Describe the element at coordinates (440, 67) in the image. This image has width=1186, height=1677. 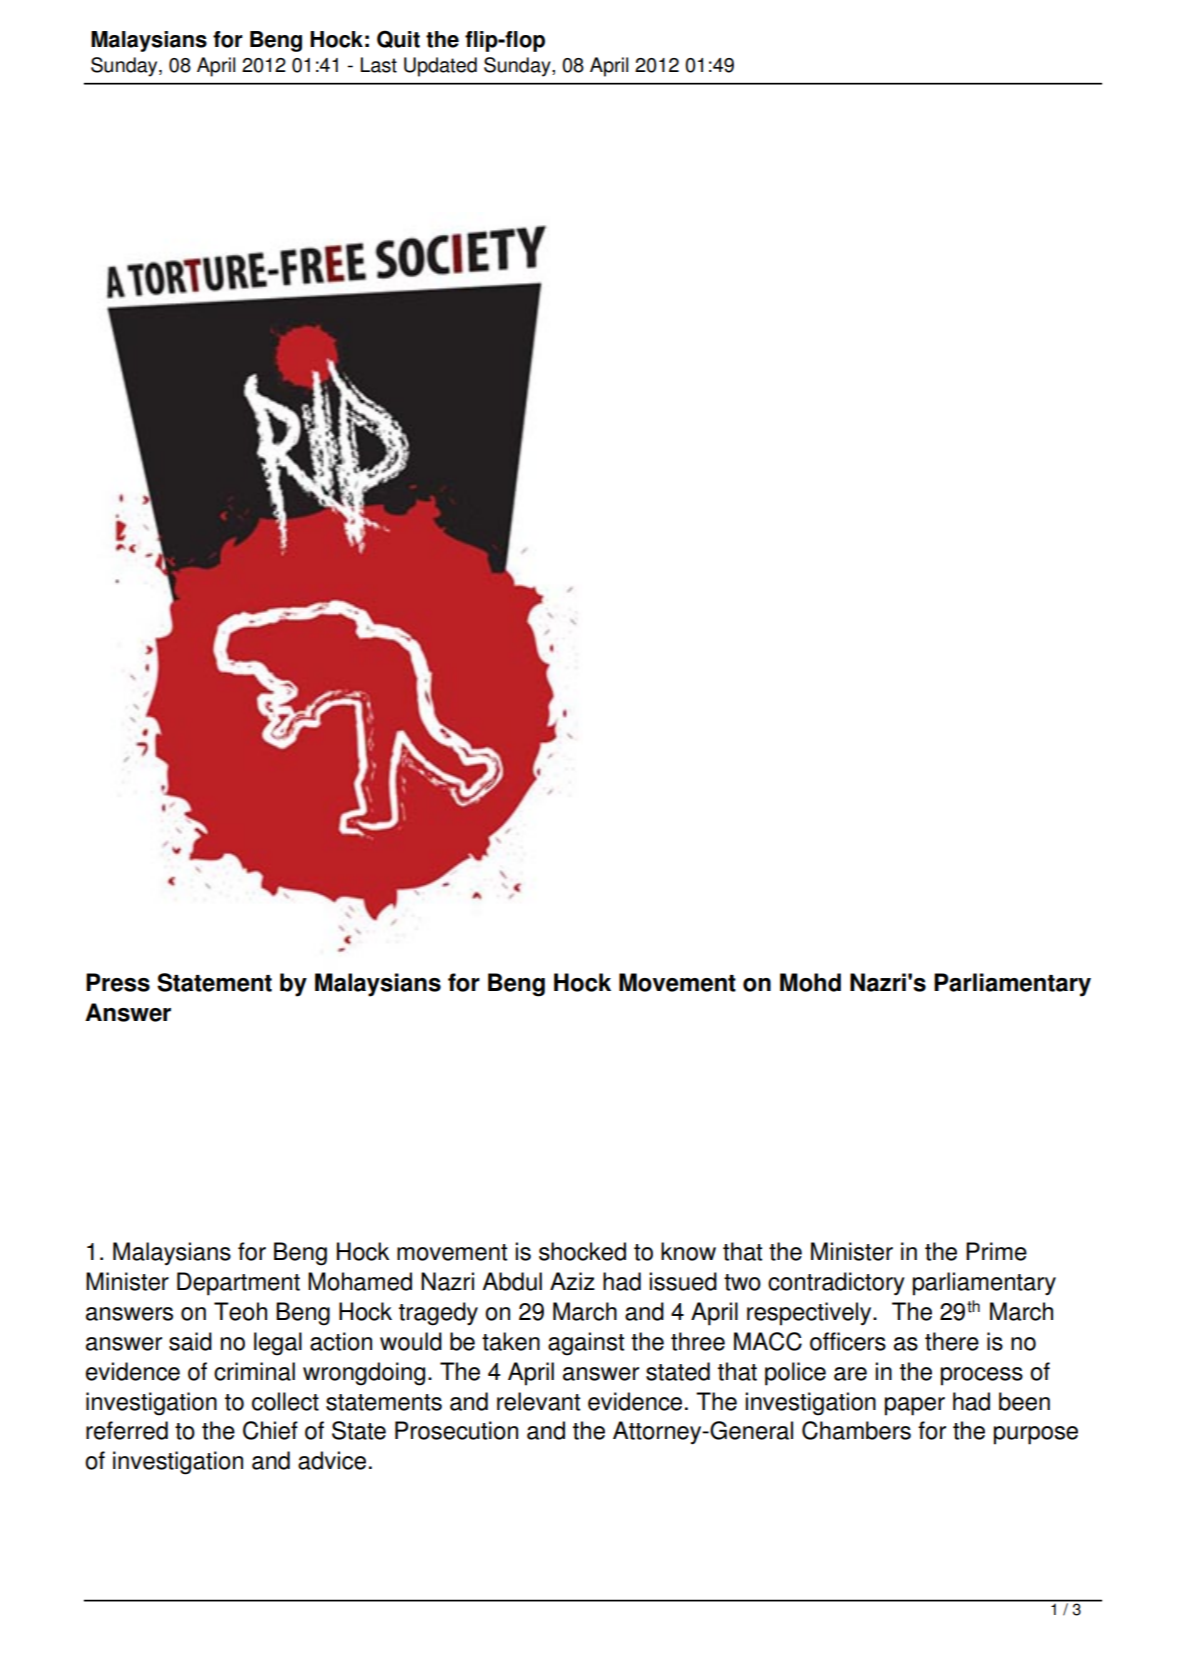
I see `Updated` at that location.
